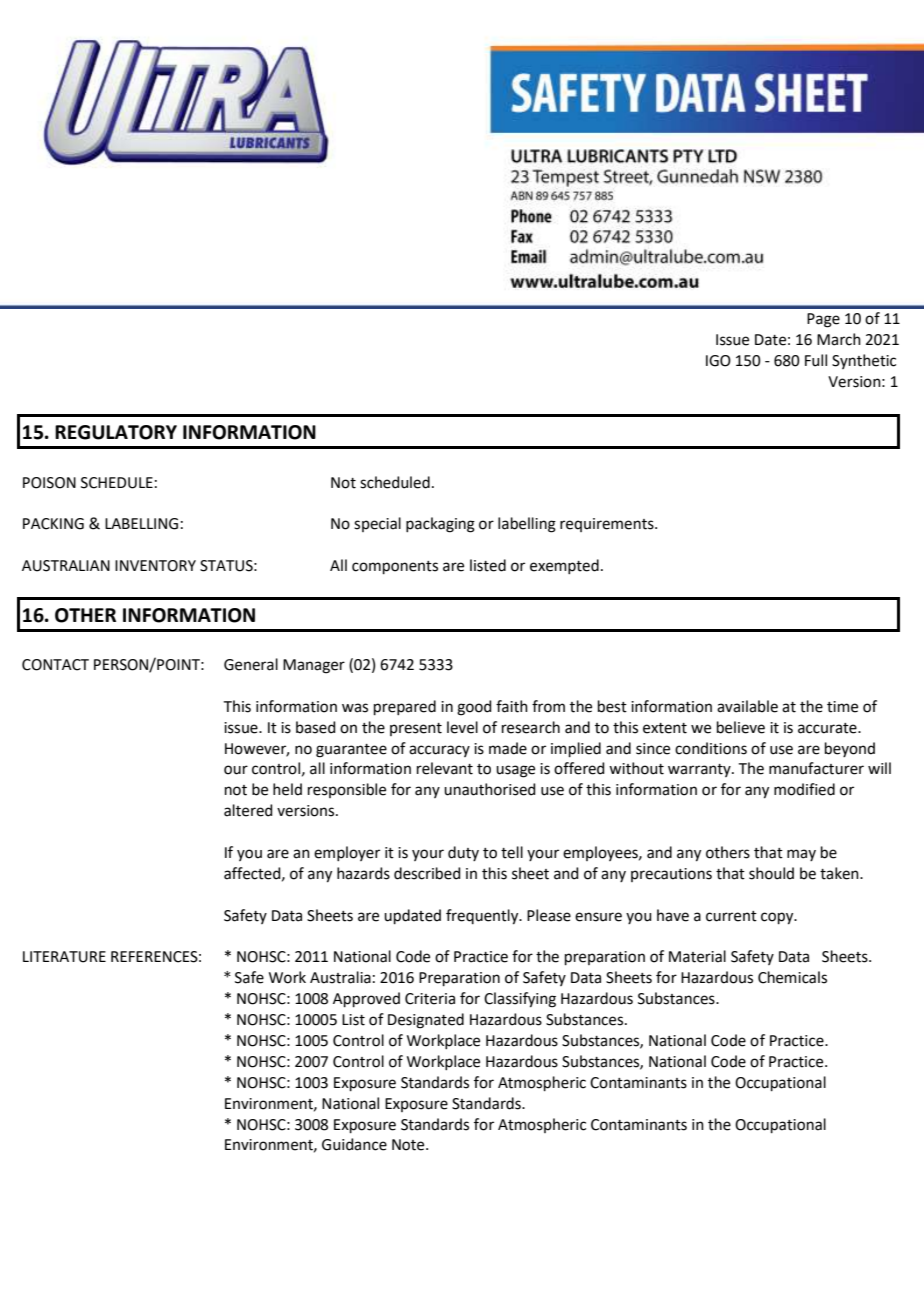  Describe the element at coordinates (248, 810) in the document. I see `altered` at that location.
